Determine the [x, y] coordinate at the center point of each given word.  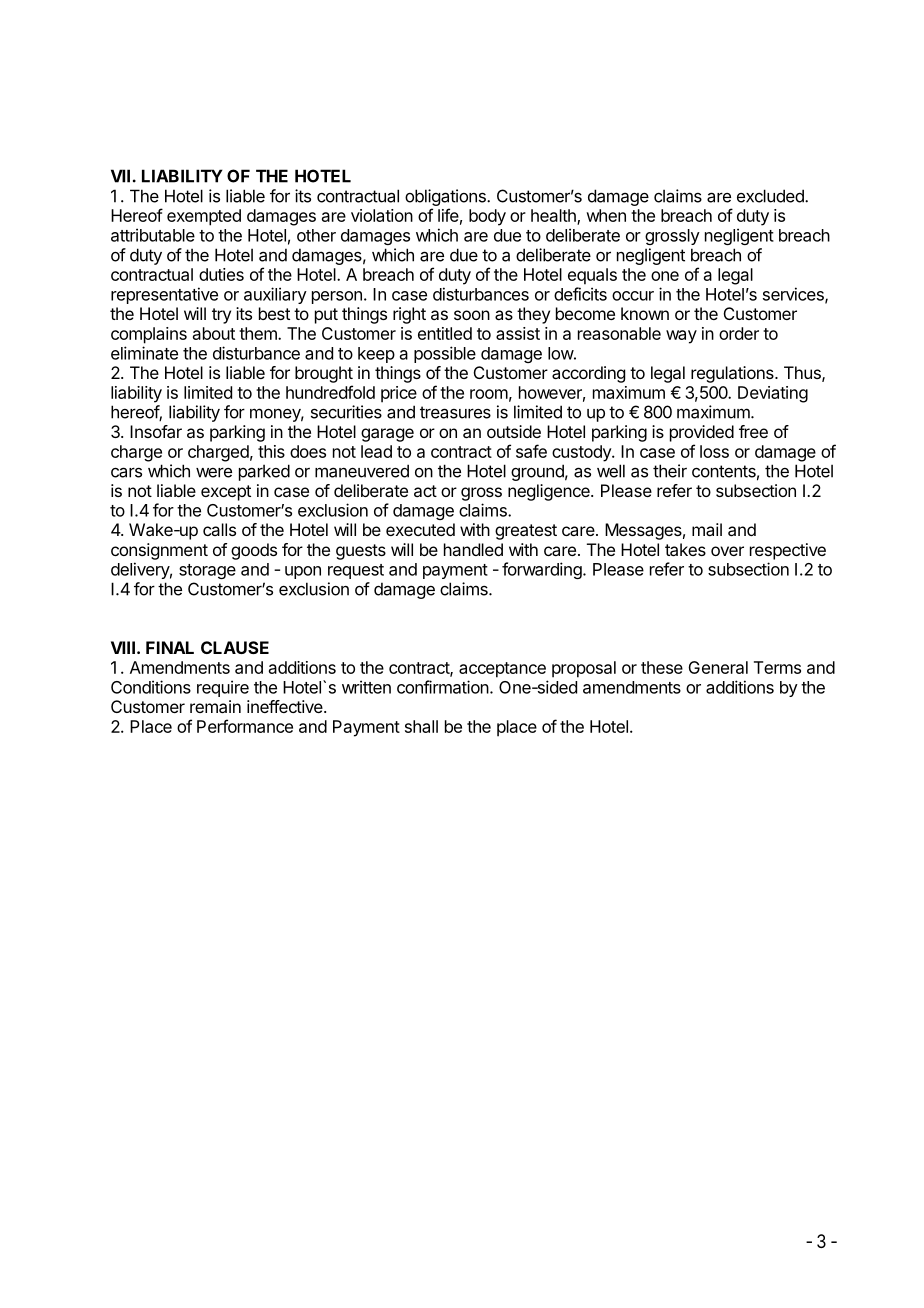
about [214, 333]
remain [215, 706]
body [487, 217]
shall [421, 726]
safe [531, 451]
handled [473, 549]
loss [714, 451]
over [727, 551]
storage [207, 571]
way [681, 337]
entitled [445, 333]
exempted [204, 217]
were [214, 472]
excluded [771, 196]
